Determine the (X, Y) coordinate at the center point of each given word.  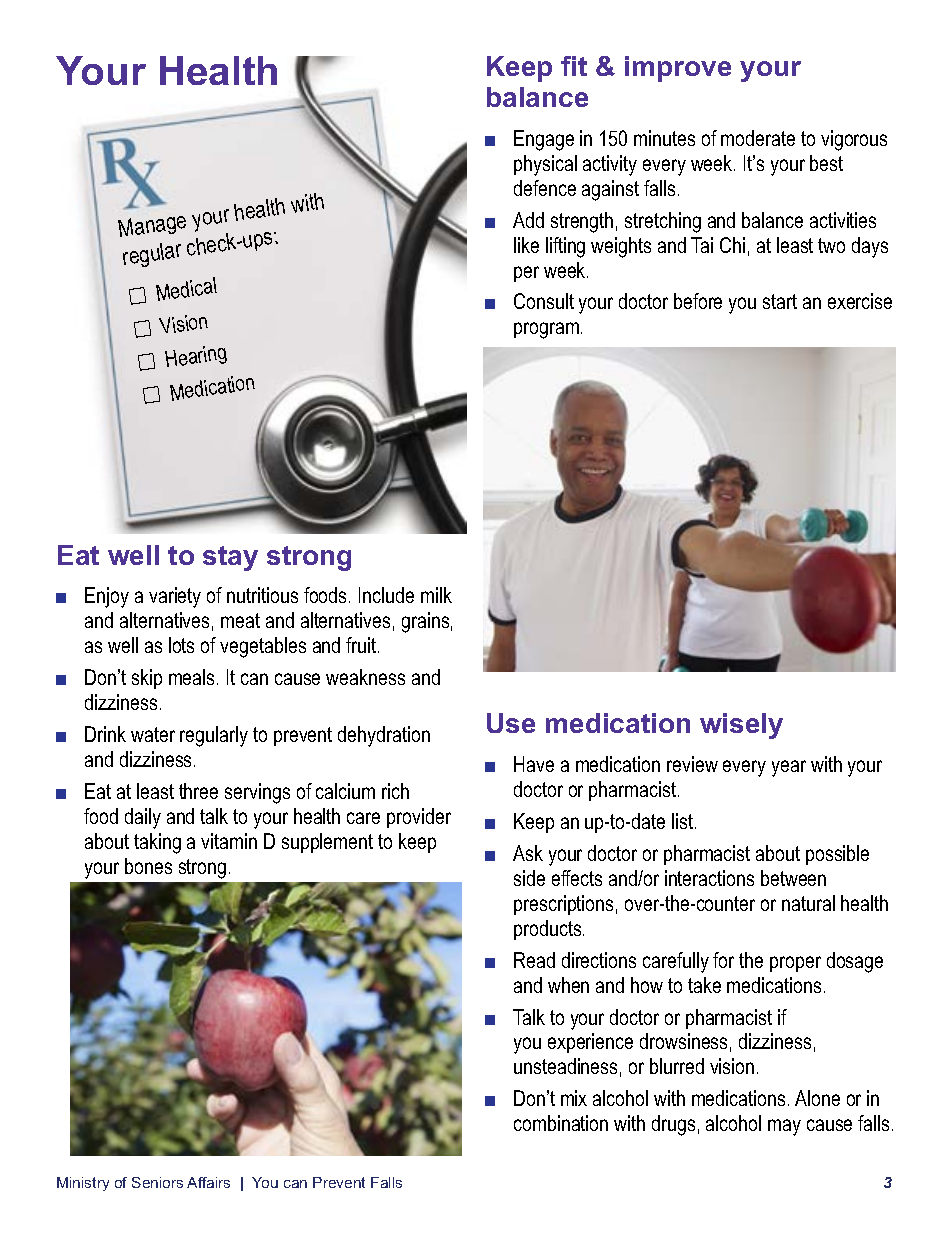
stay (230, 558)
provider (419, 818)
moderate (758, 138)
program (546, 330)
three (198, 791)
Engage (544, 140)
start (780, 301)
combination (561, 1123)
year (789, 768)
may (784, 1127)
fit (574, 66)
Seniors (157, 1182)
